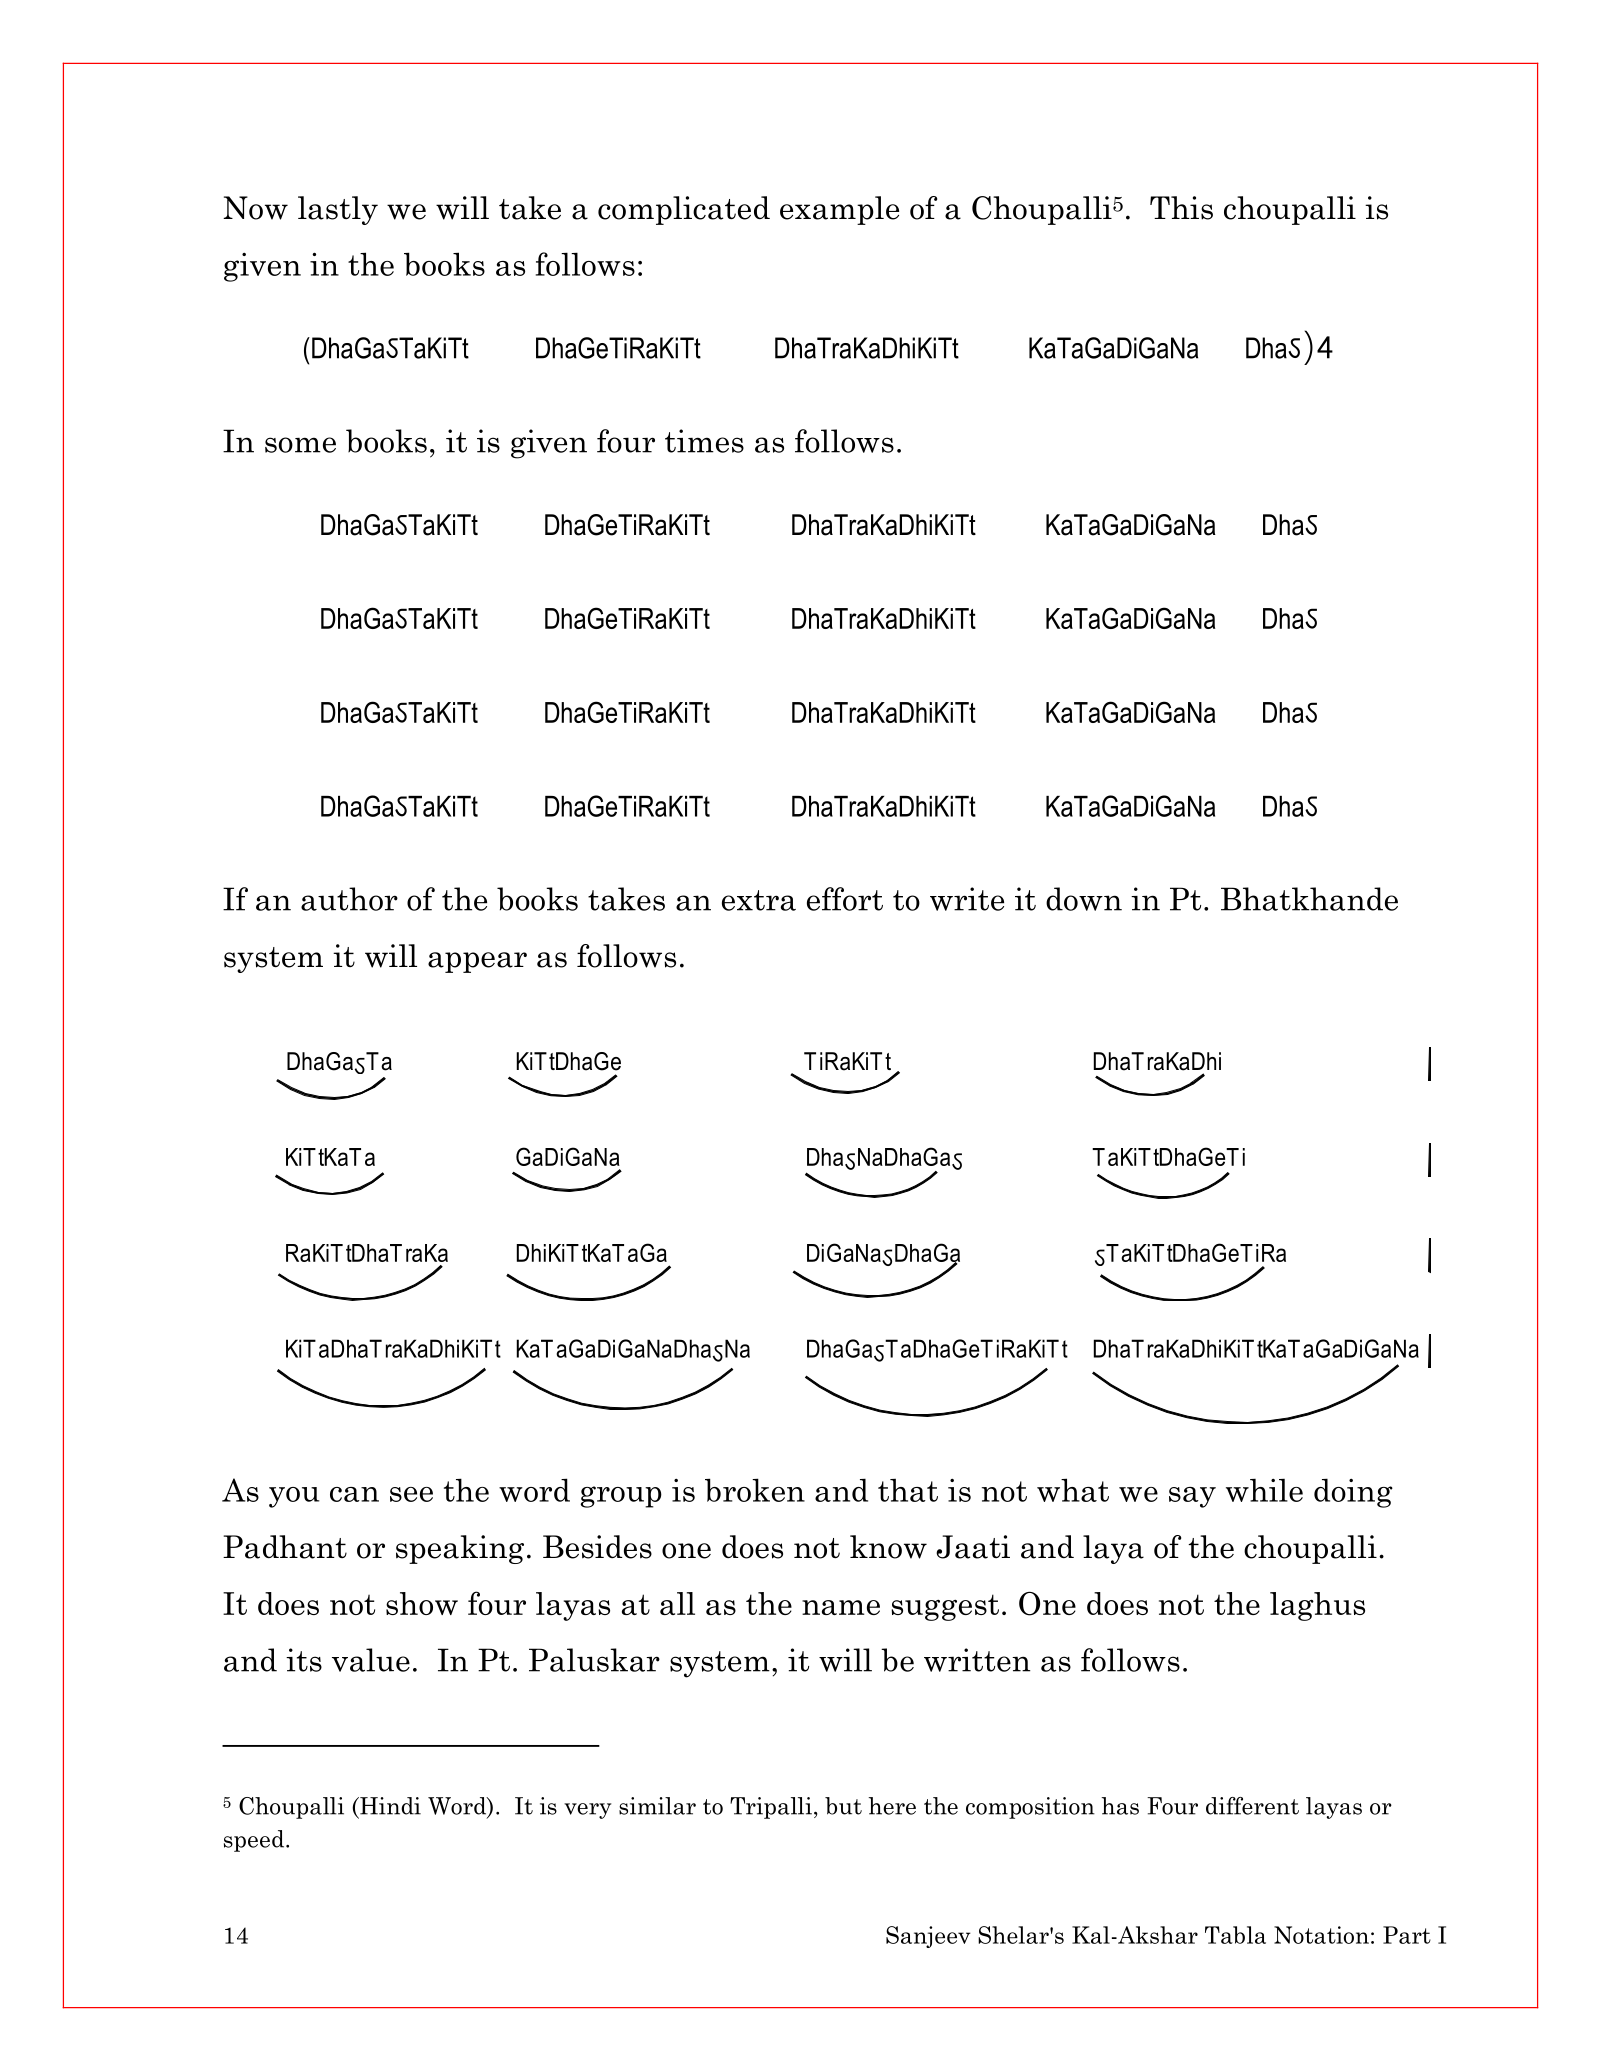  Describe the element at coordinates (759, 900) in the image. I see `extra` at that location.
